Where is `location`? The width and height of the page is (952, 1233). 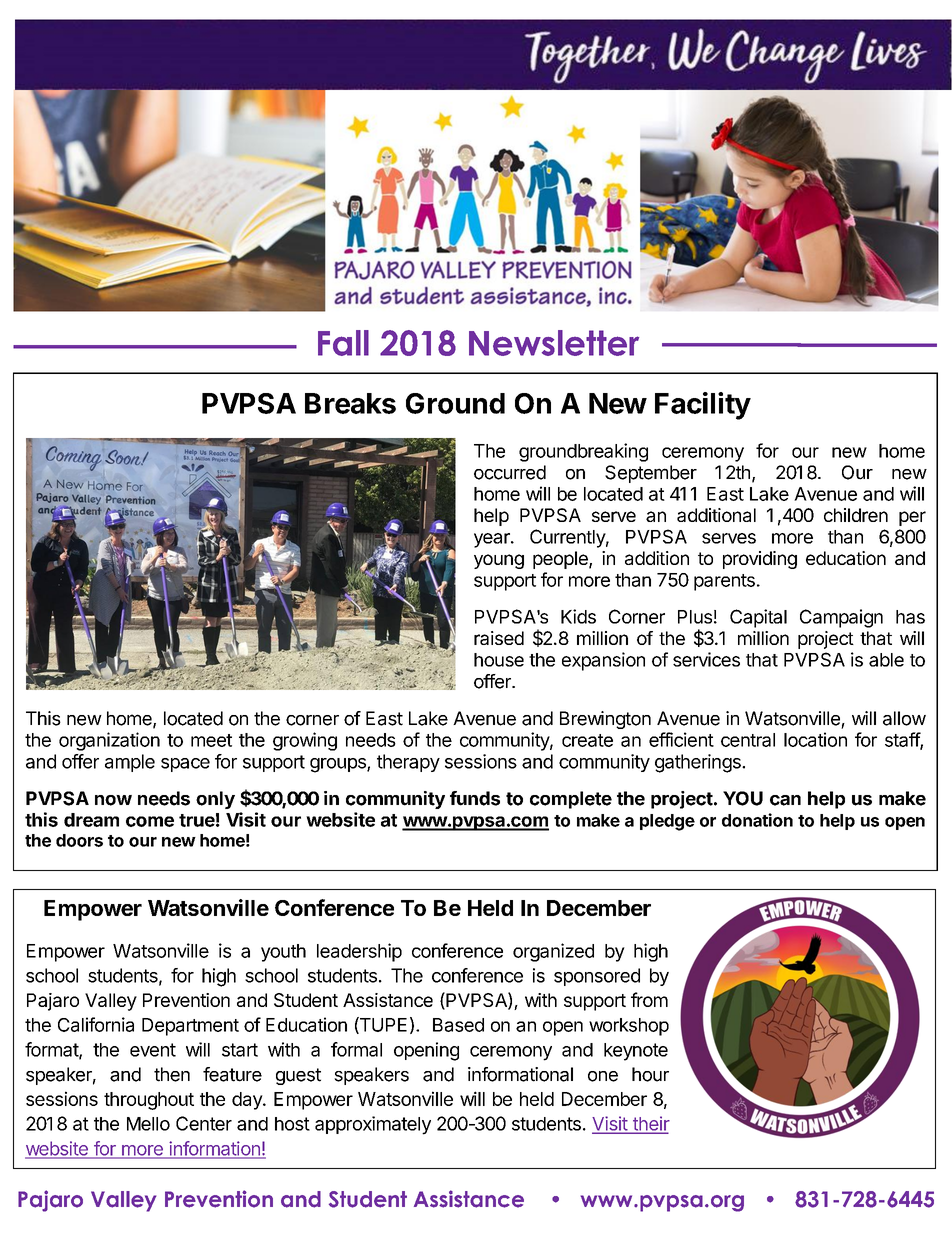 location is located at coordinates (815, 739).
